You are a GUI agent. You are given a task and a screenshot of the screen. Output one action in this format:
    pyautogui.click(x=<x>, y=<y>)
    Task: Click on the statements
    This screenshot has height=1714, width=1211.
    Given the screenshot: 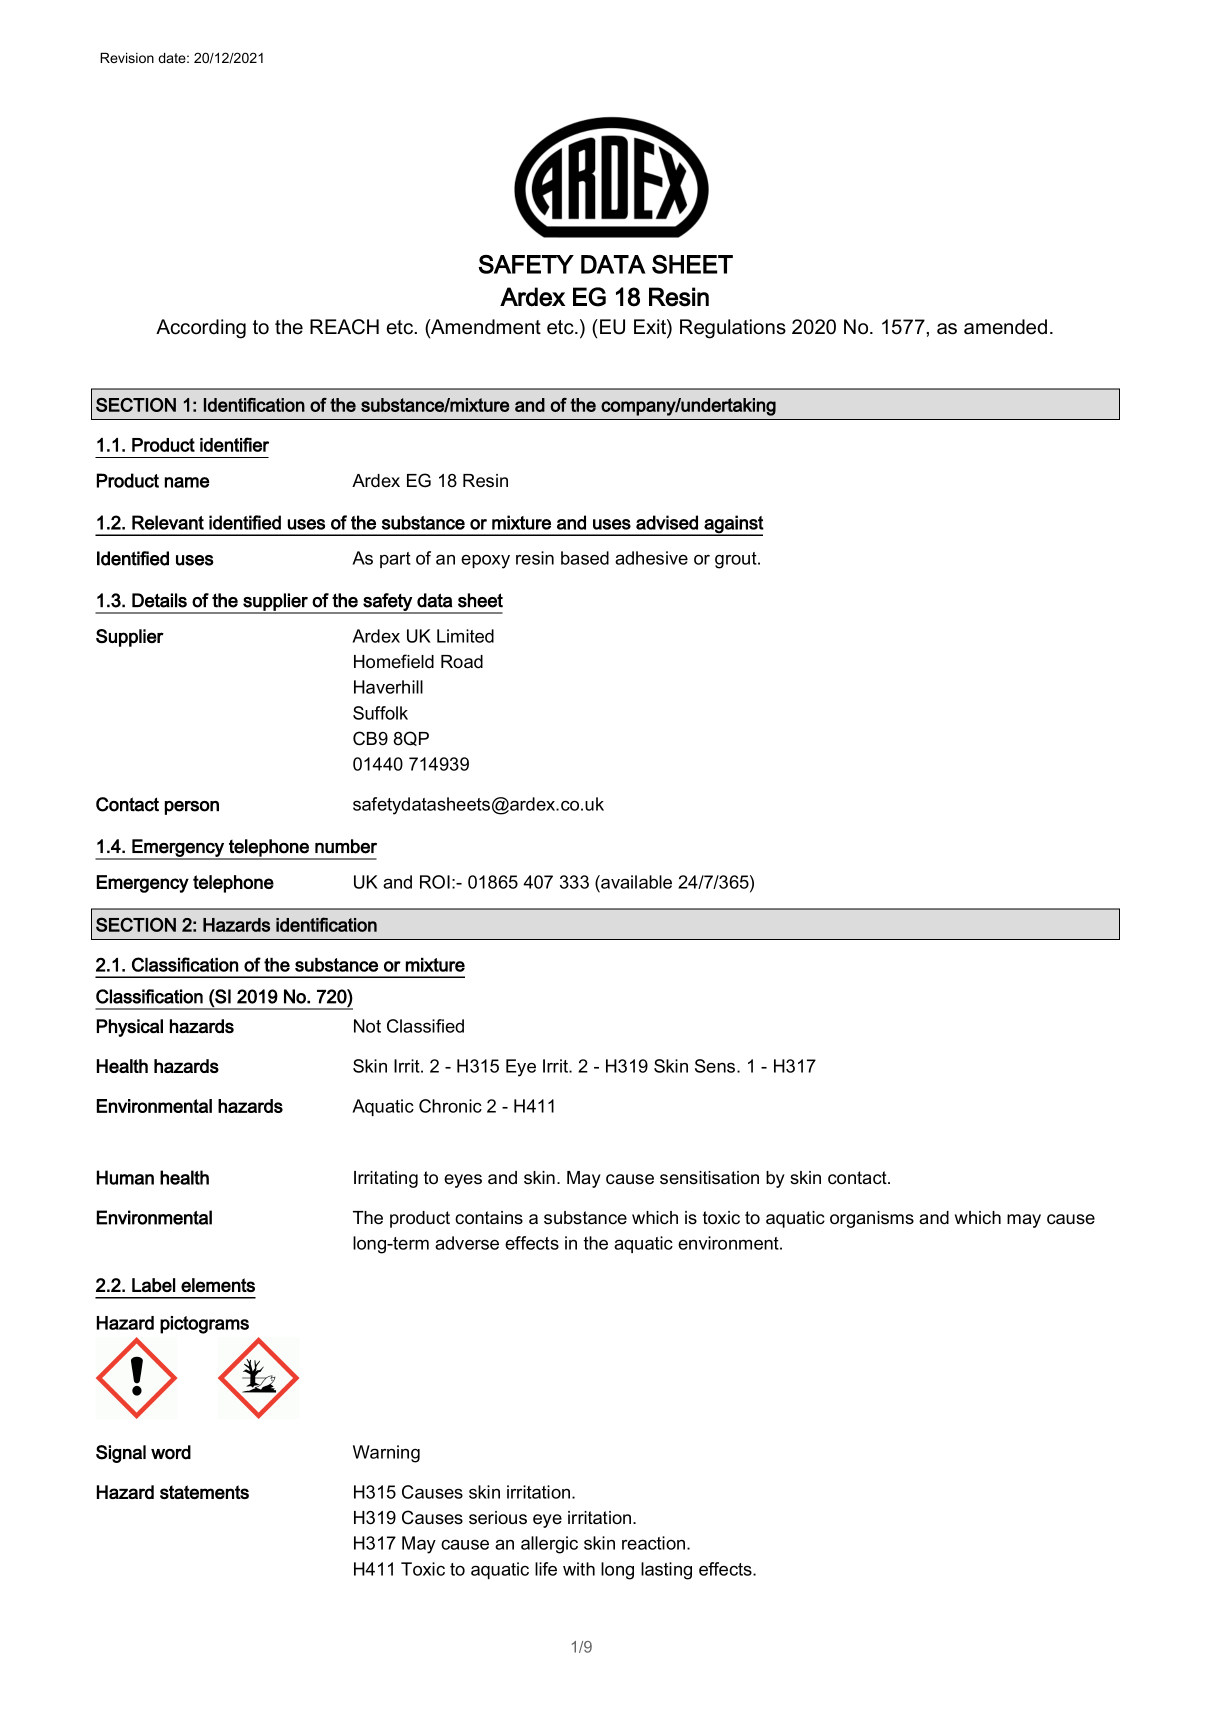 What is the action you would take?
    pyautogui.click(x=204, y=1492)
